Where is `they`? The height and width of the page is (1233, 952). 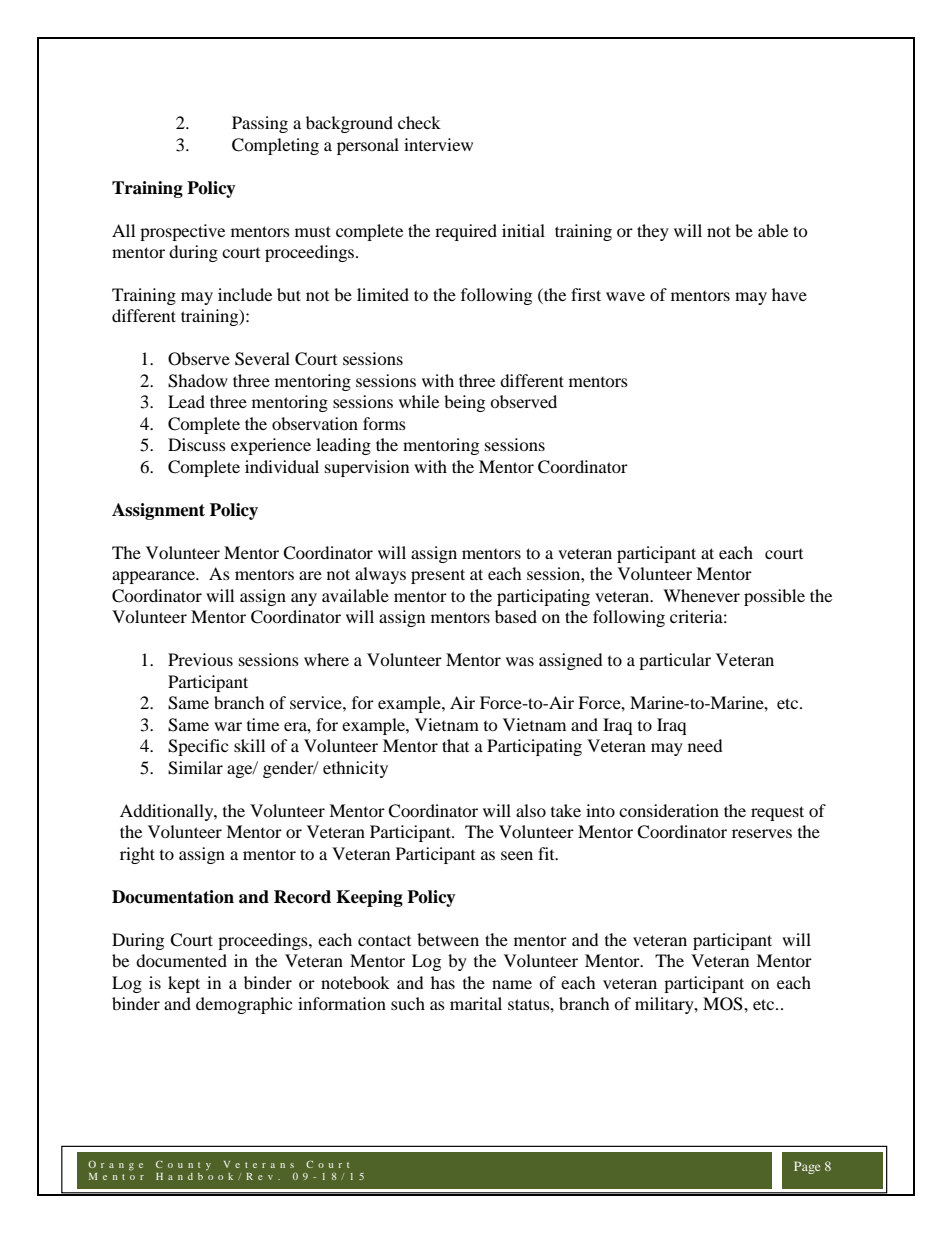 they is located at coordinates (653, 232).
